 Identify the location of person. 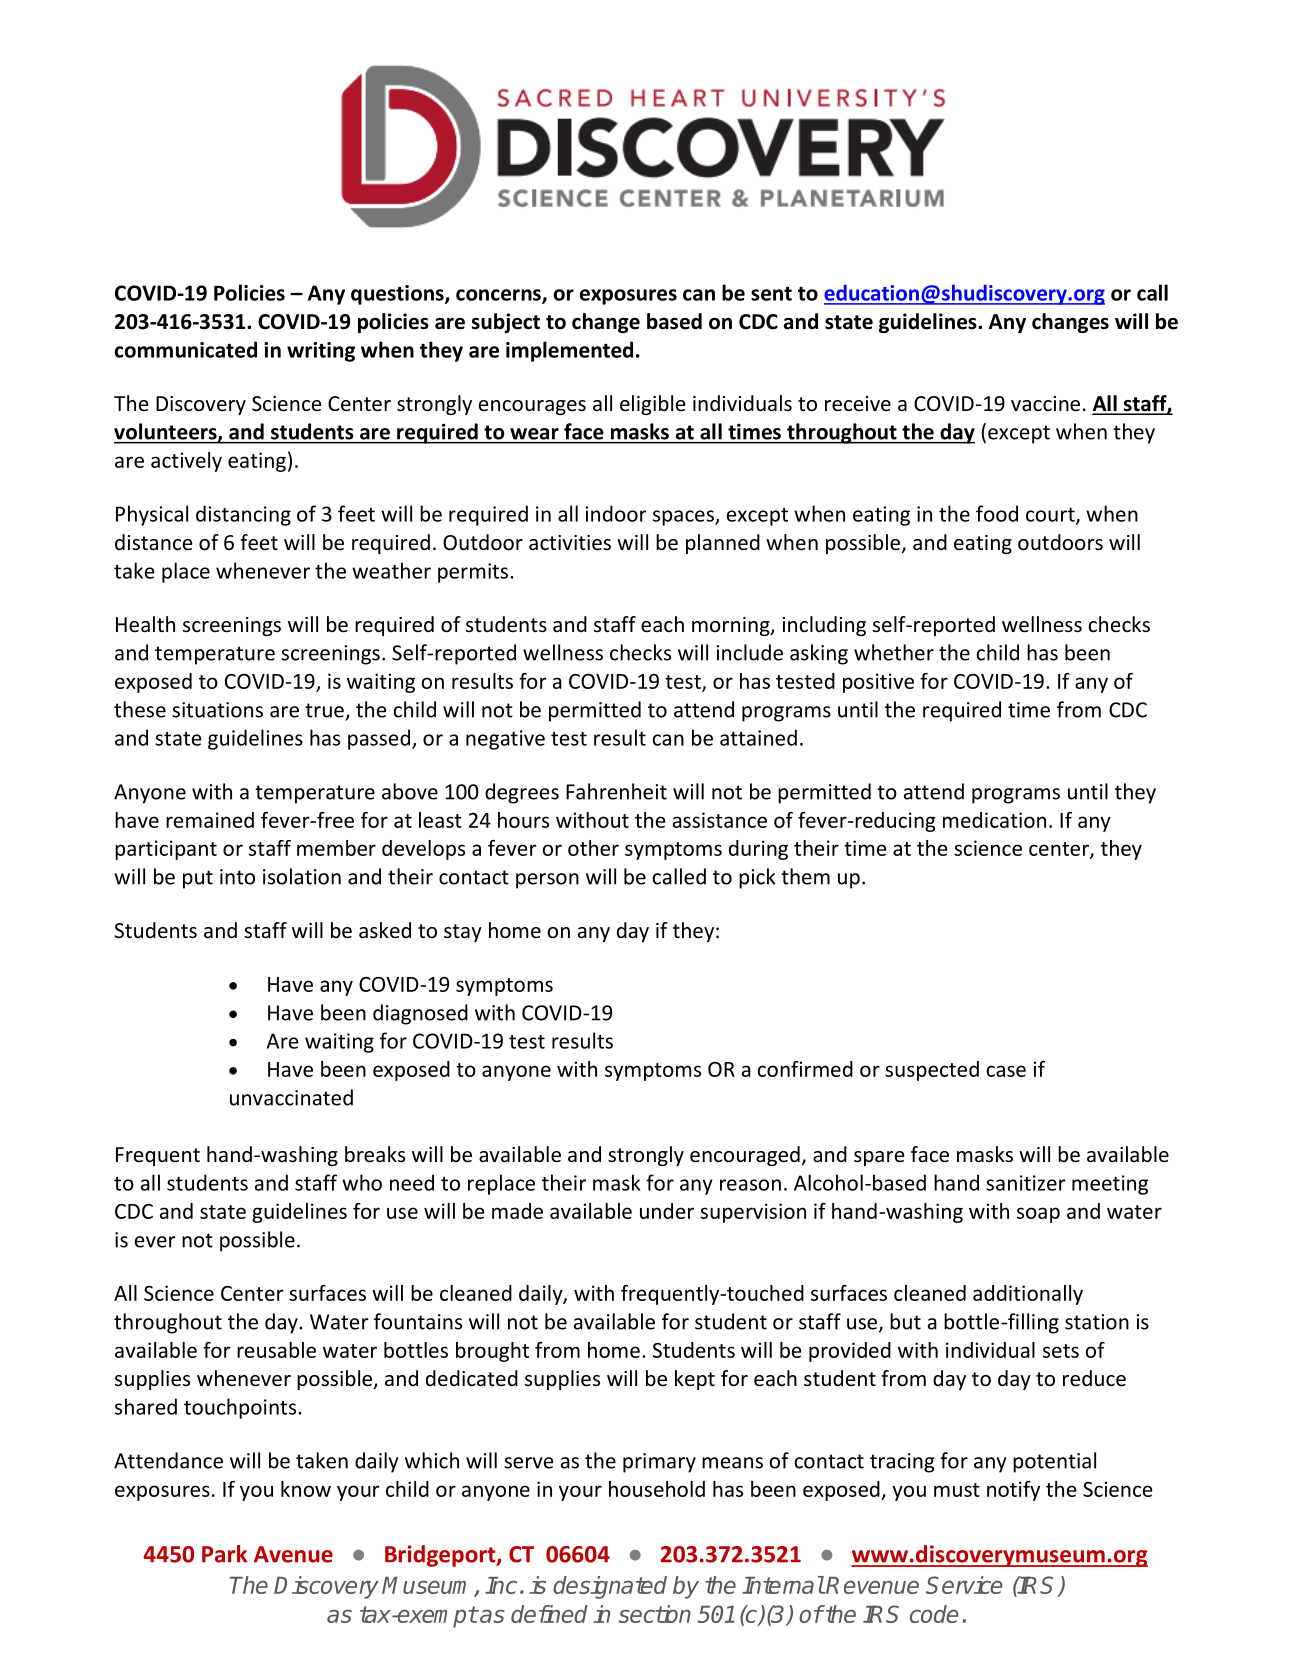
(547, 881).
